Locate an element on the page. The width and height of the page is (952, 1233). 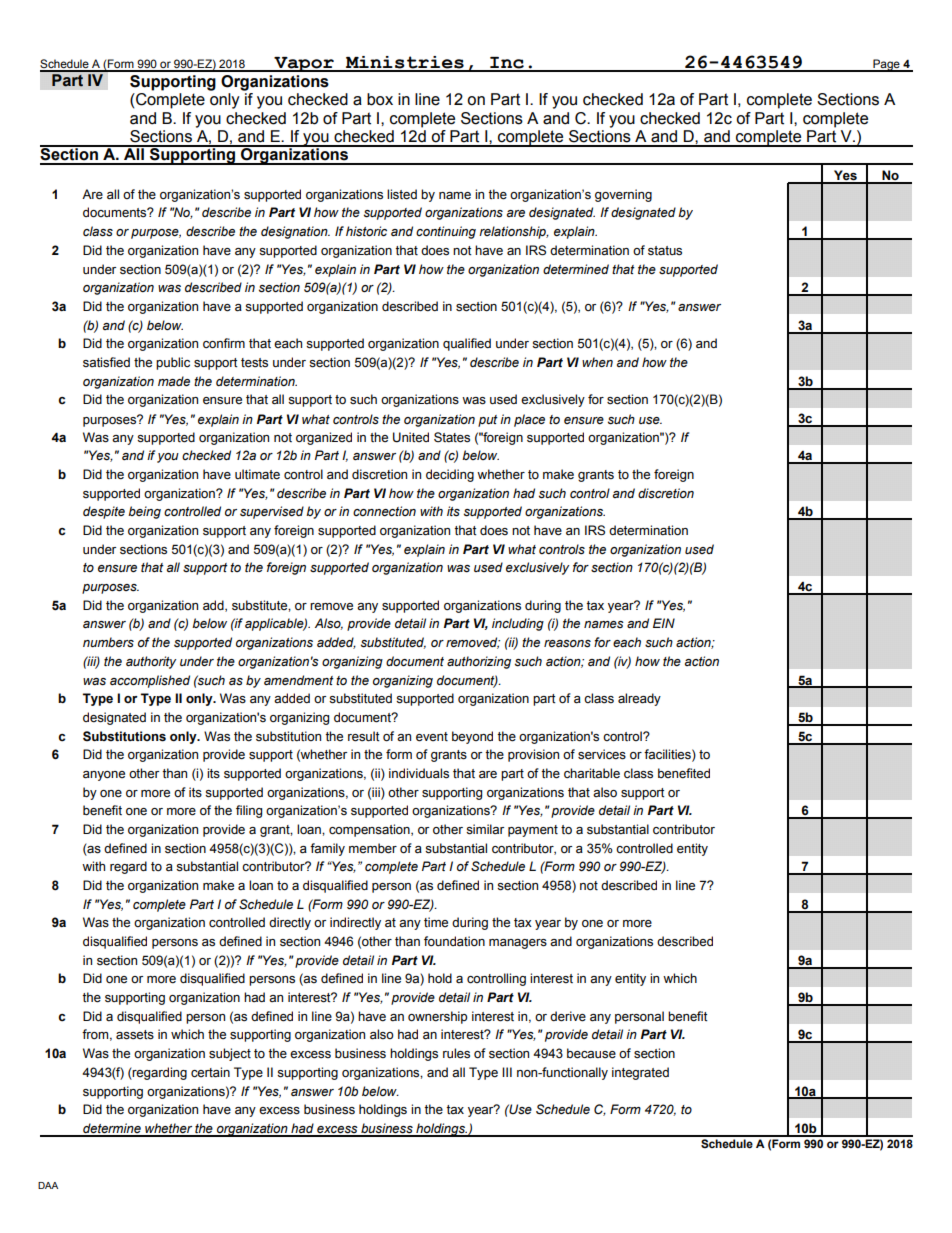
Page is located at coordinates (886, 65).
